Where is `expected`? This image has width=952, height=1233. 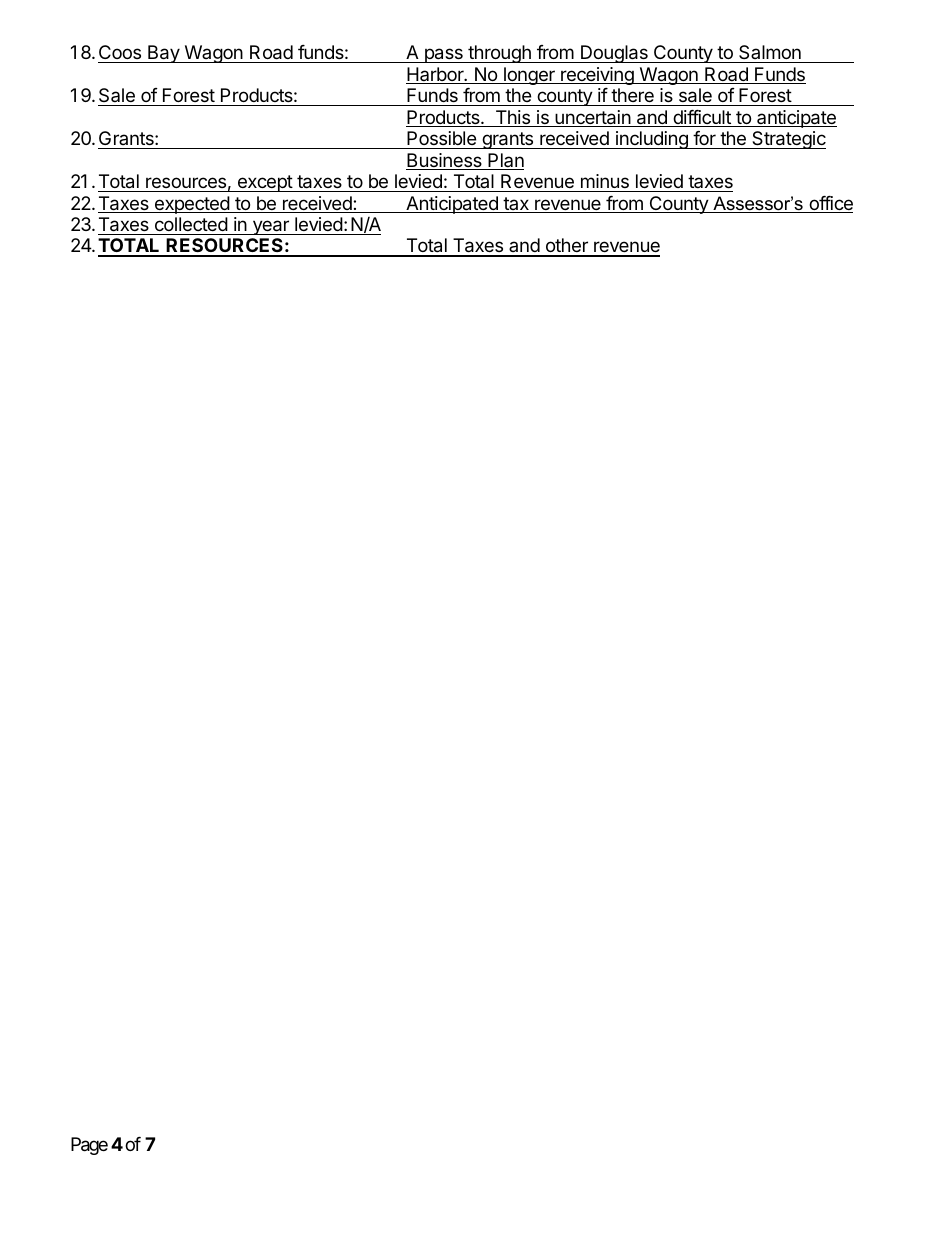 expected is located at coordinates (192, 205).
